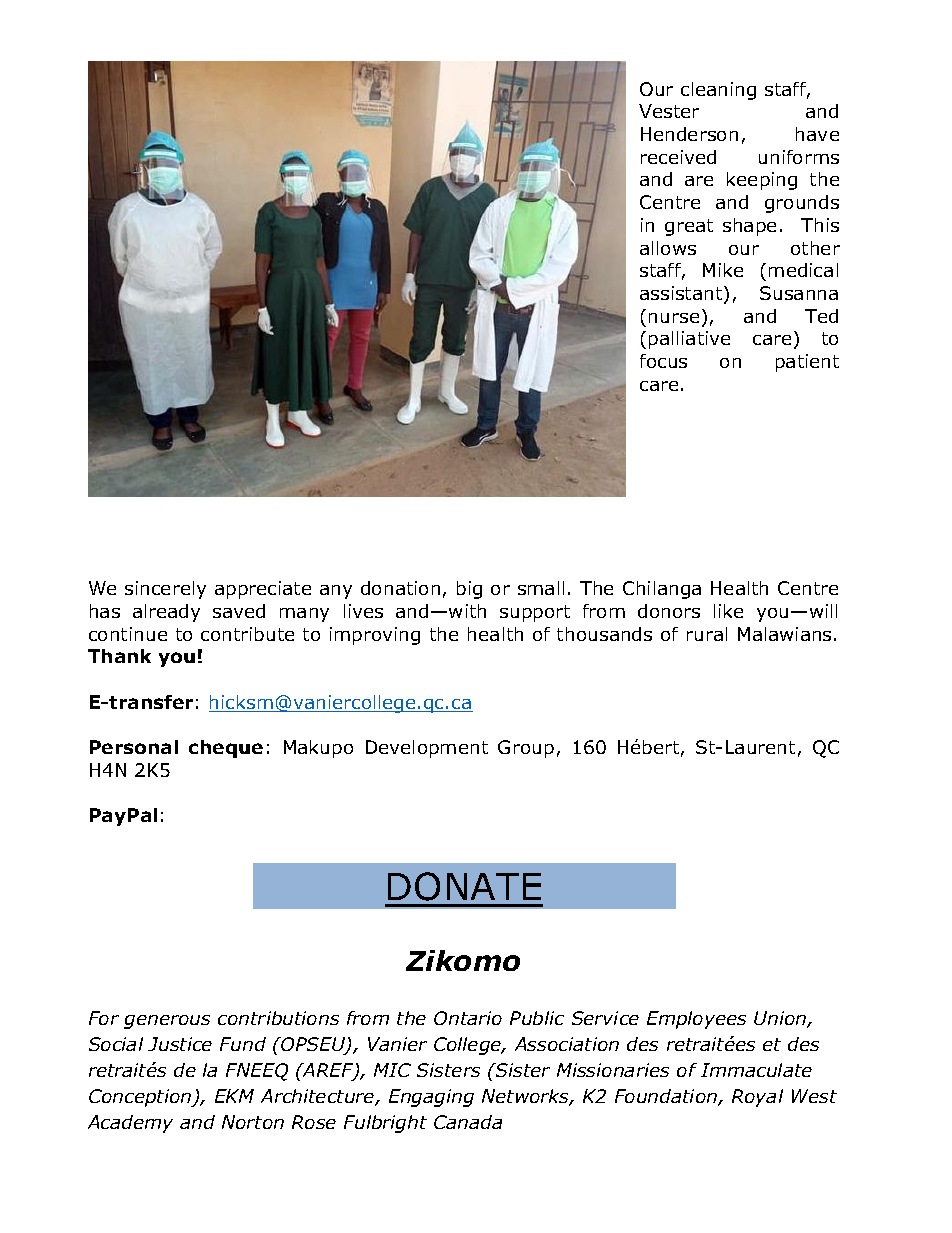  I want to click on rural, so click(707, 634).
